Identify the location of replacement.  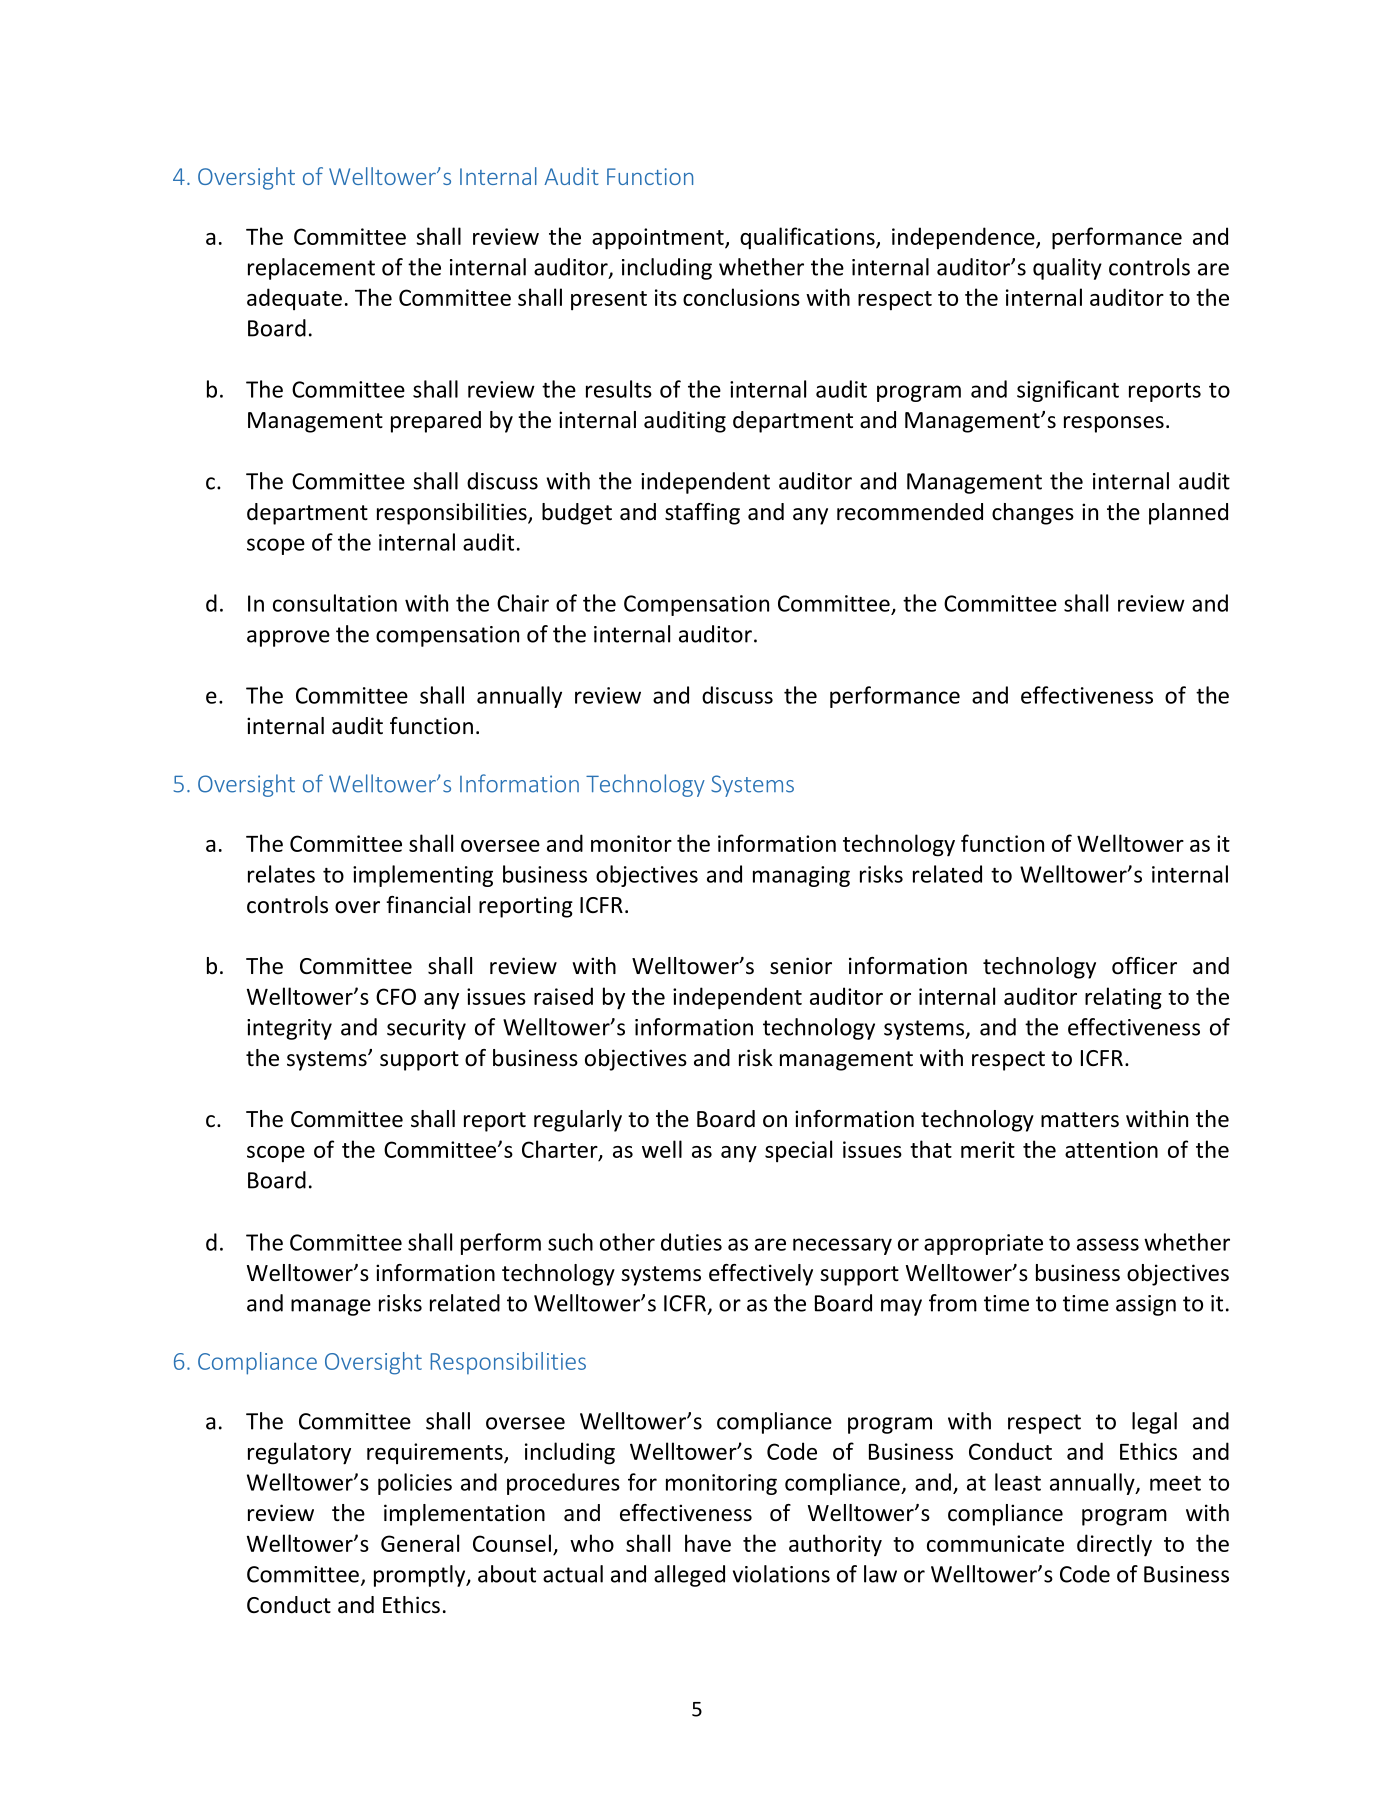
(311, 269).
